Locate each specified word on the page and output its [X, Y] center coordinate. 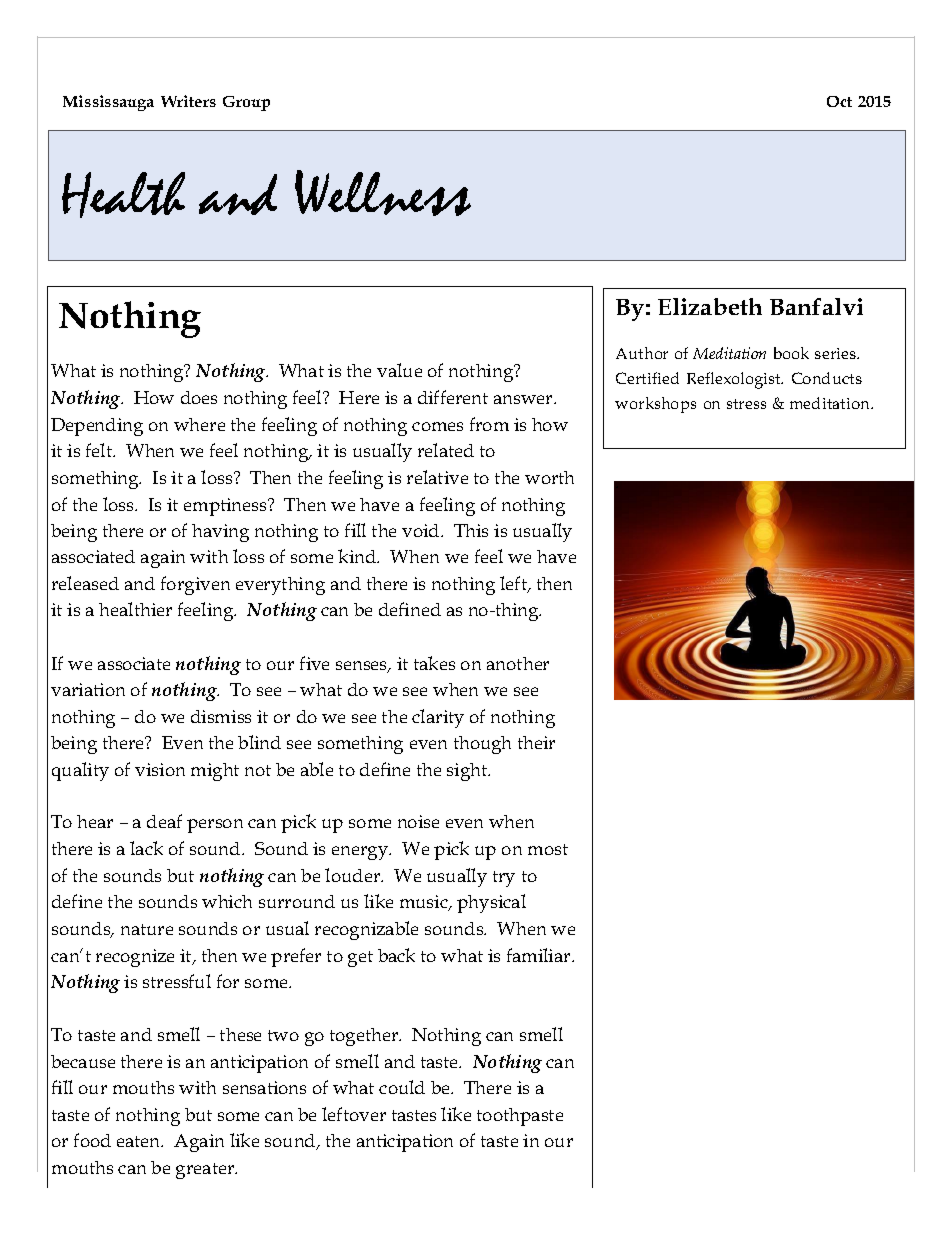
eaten [140, 1141]
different [453, 397]
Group [246, 103]
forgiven [195, 585]
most [548, 849]
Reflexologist [735, 380]
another [518, 663]
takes [434, 663]
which [227, 901]
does [199, 397]
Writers [188, 101]
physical [491, 903]
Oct [839, 101]
